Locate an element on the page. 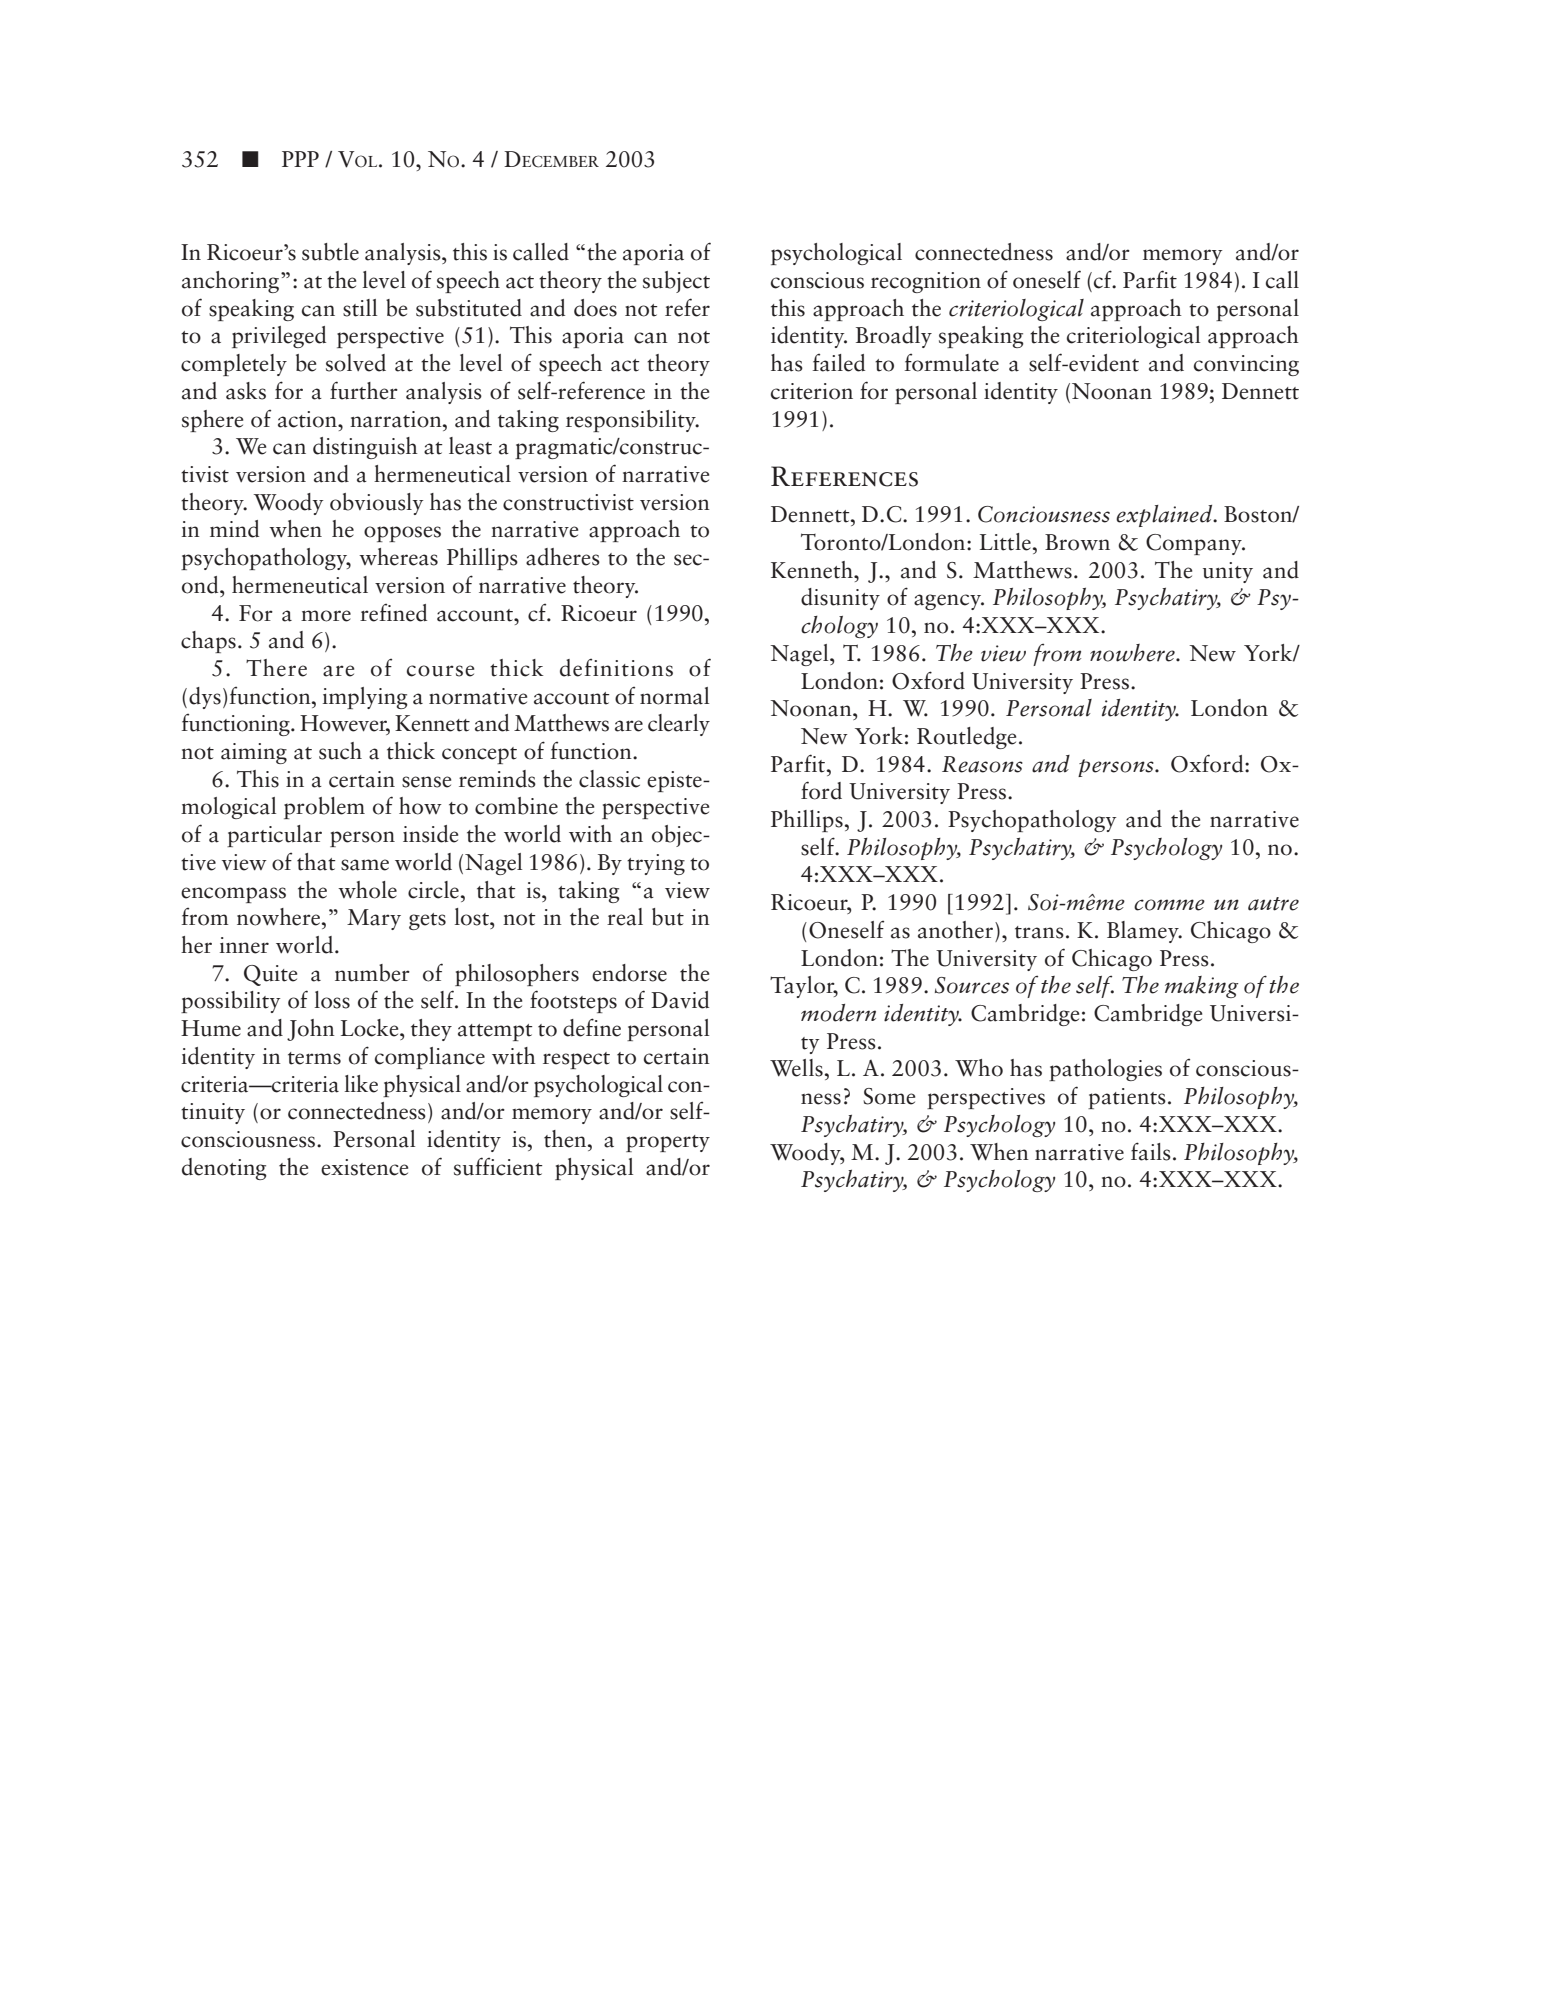 This page has height=1995, width=1541. PPP is located at coordinates (300, 159).
